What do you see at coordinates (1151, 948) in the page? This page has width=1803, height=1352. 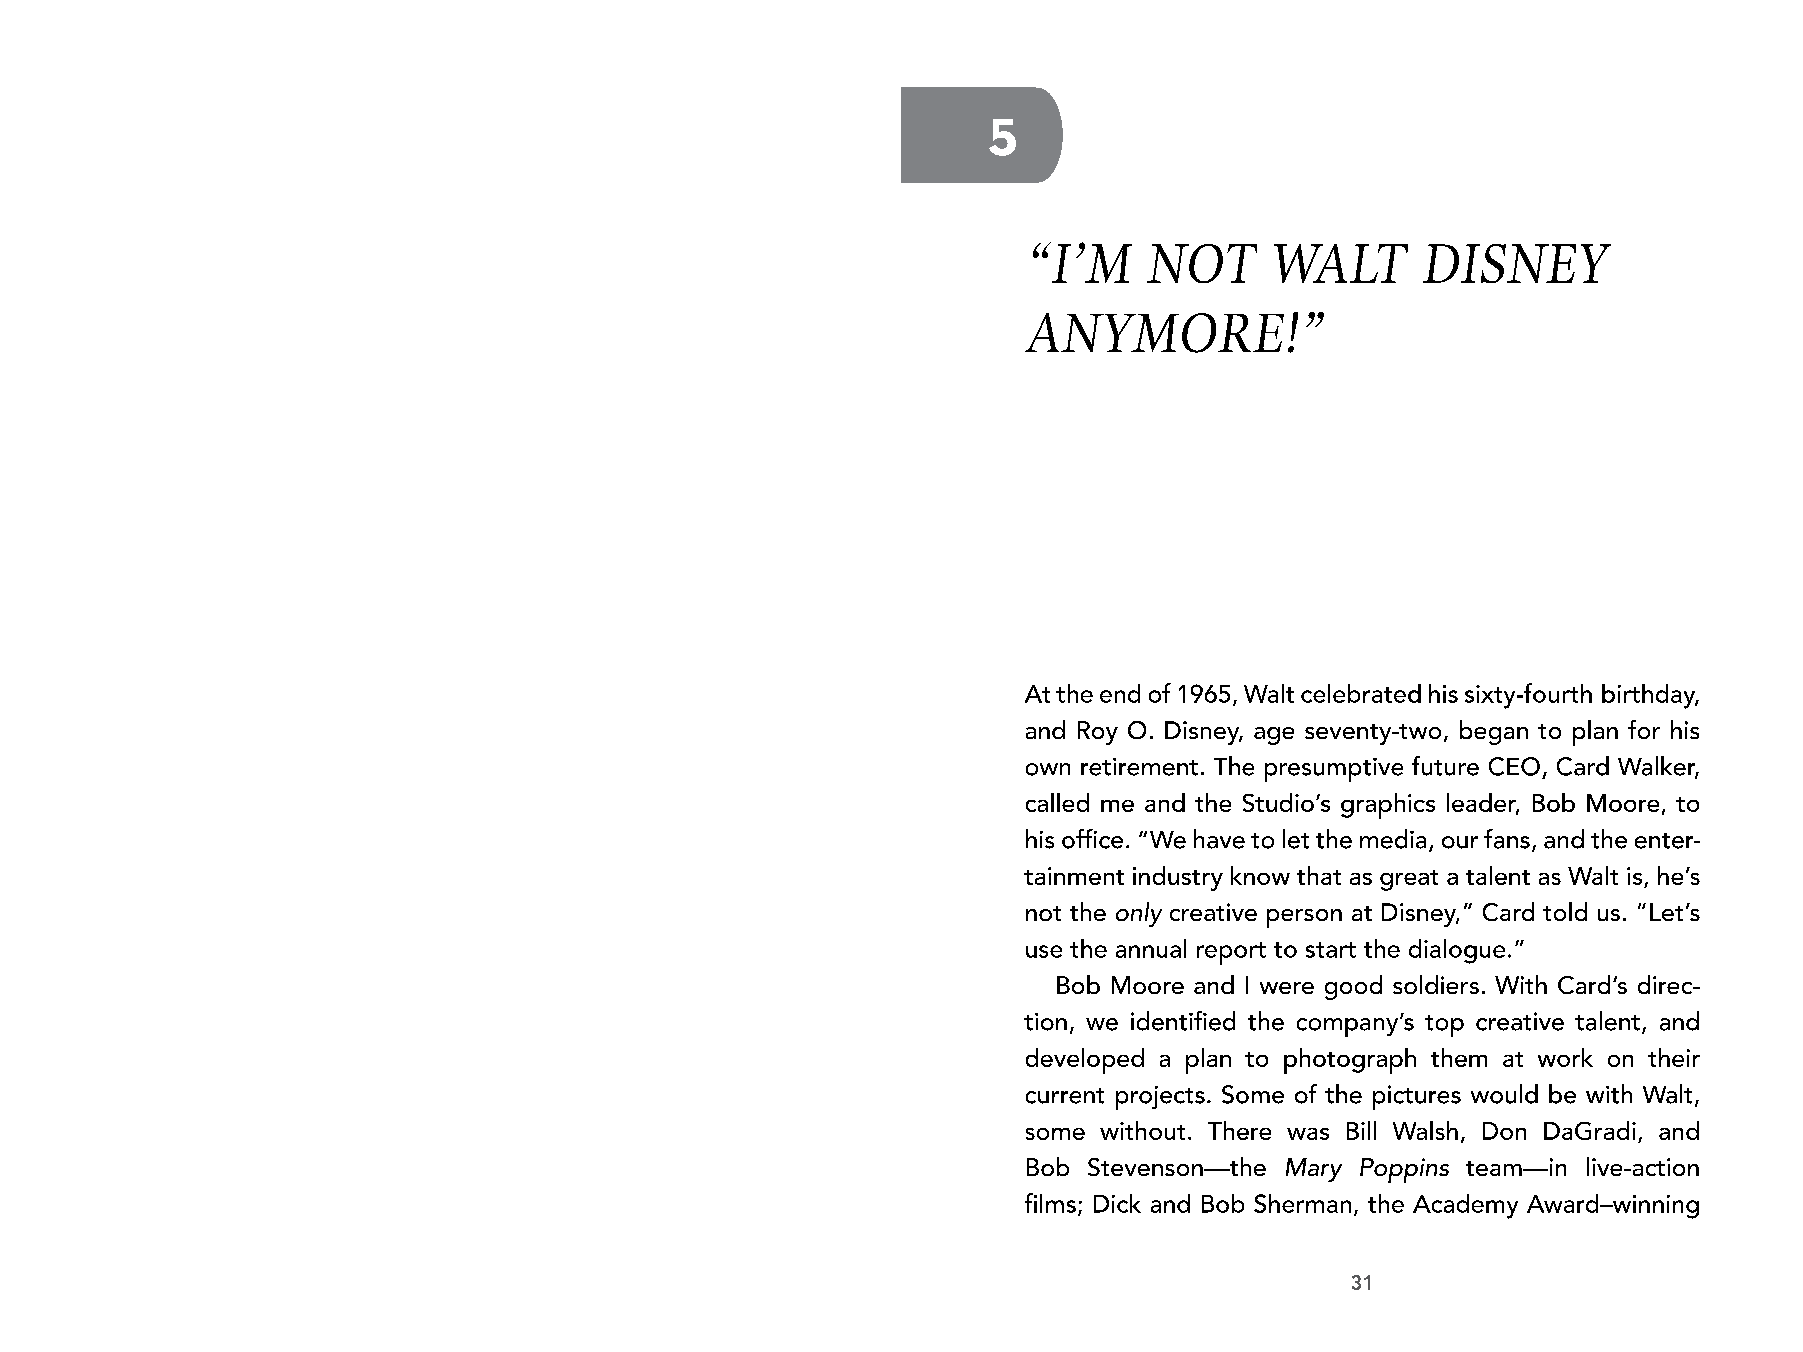 I see `annual` at bounding box center [1151, 948].
